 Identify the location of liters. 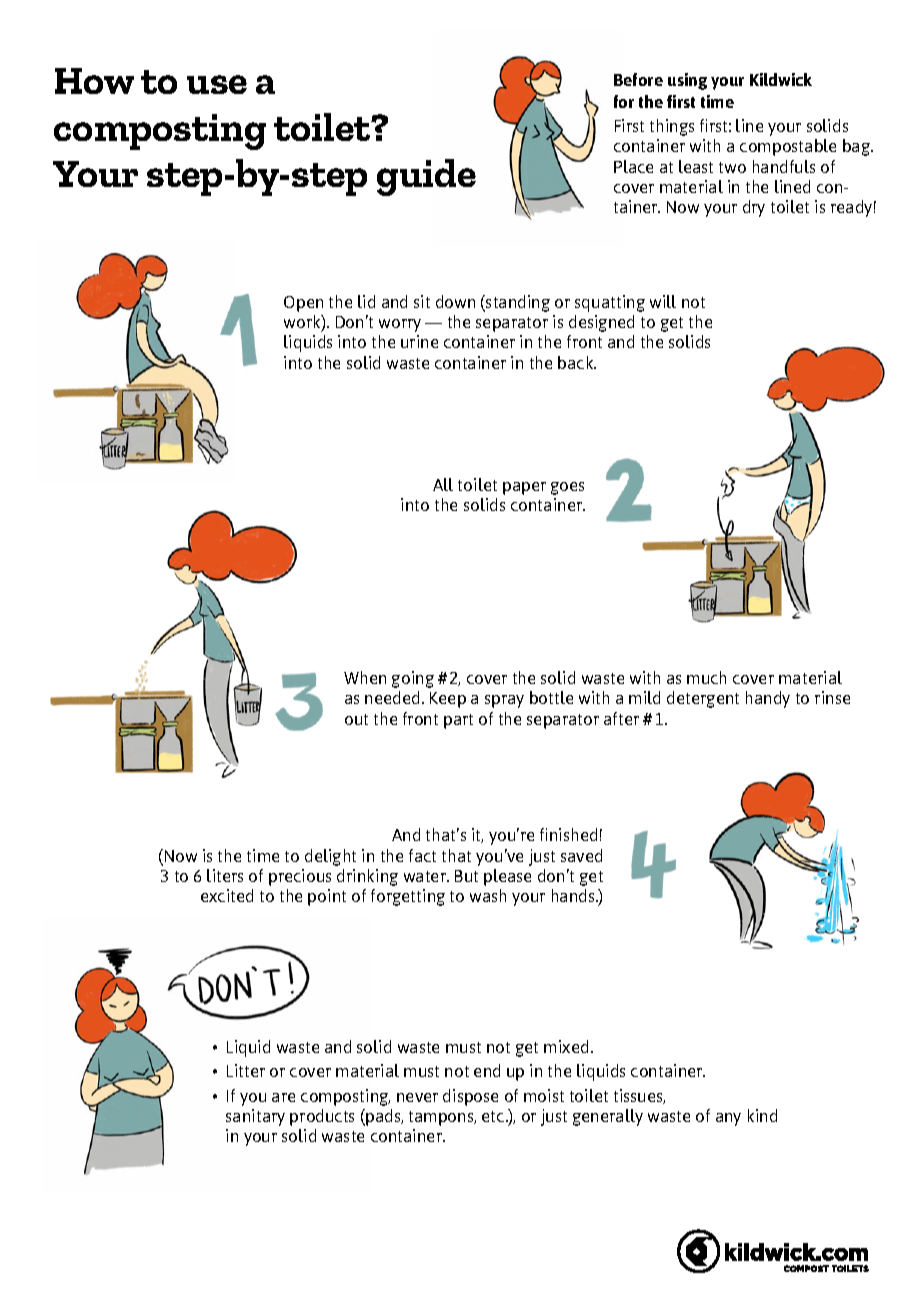
(225, 875).
